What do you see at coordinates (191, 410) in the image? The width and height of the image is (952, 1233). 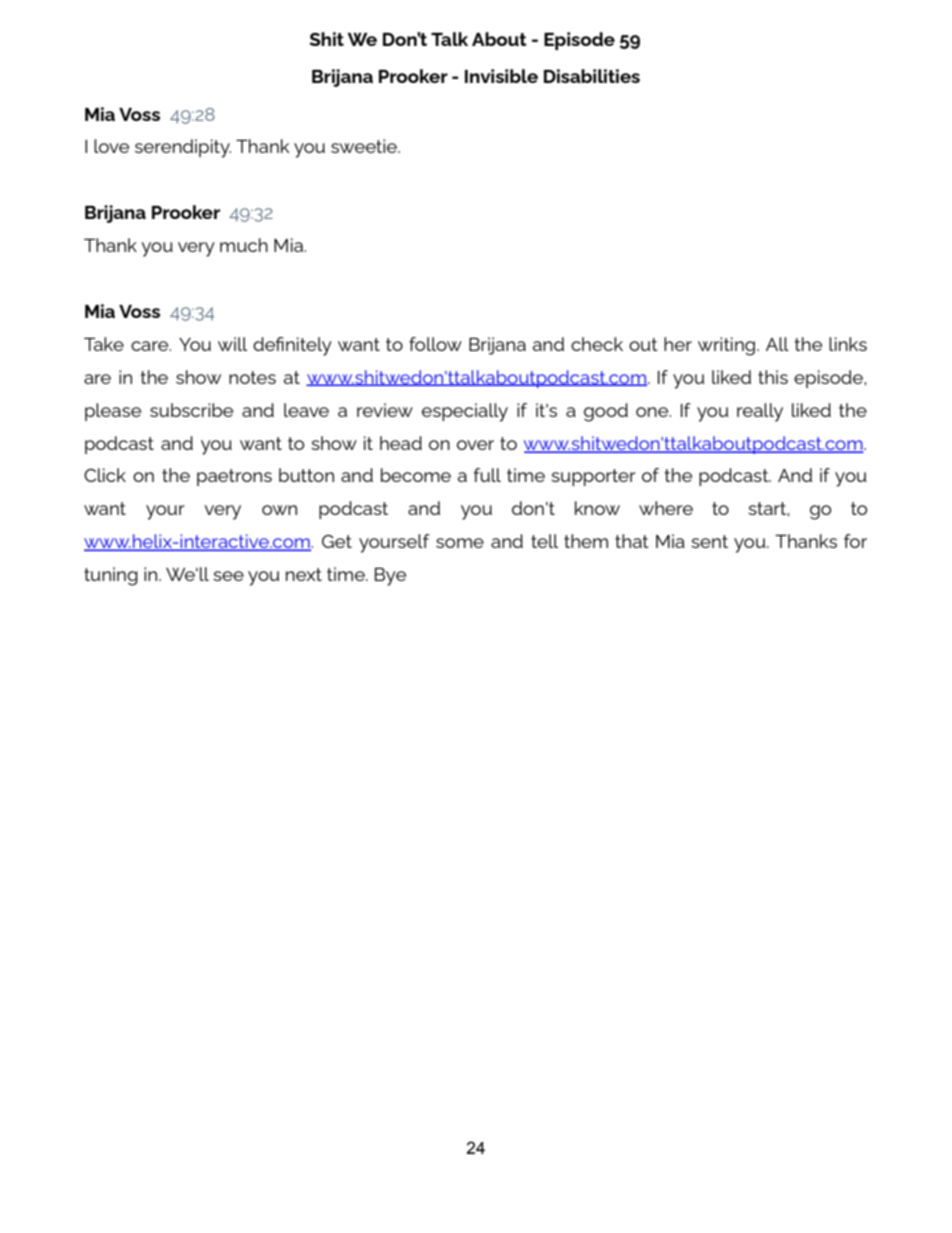 I see `subscribe` at bounding box center [191, 410].
